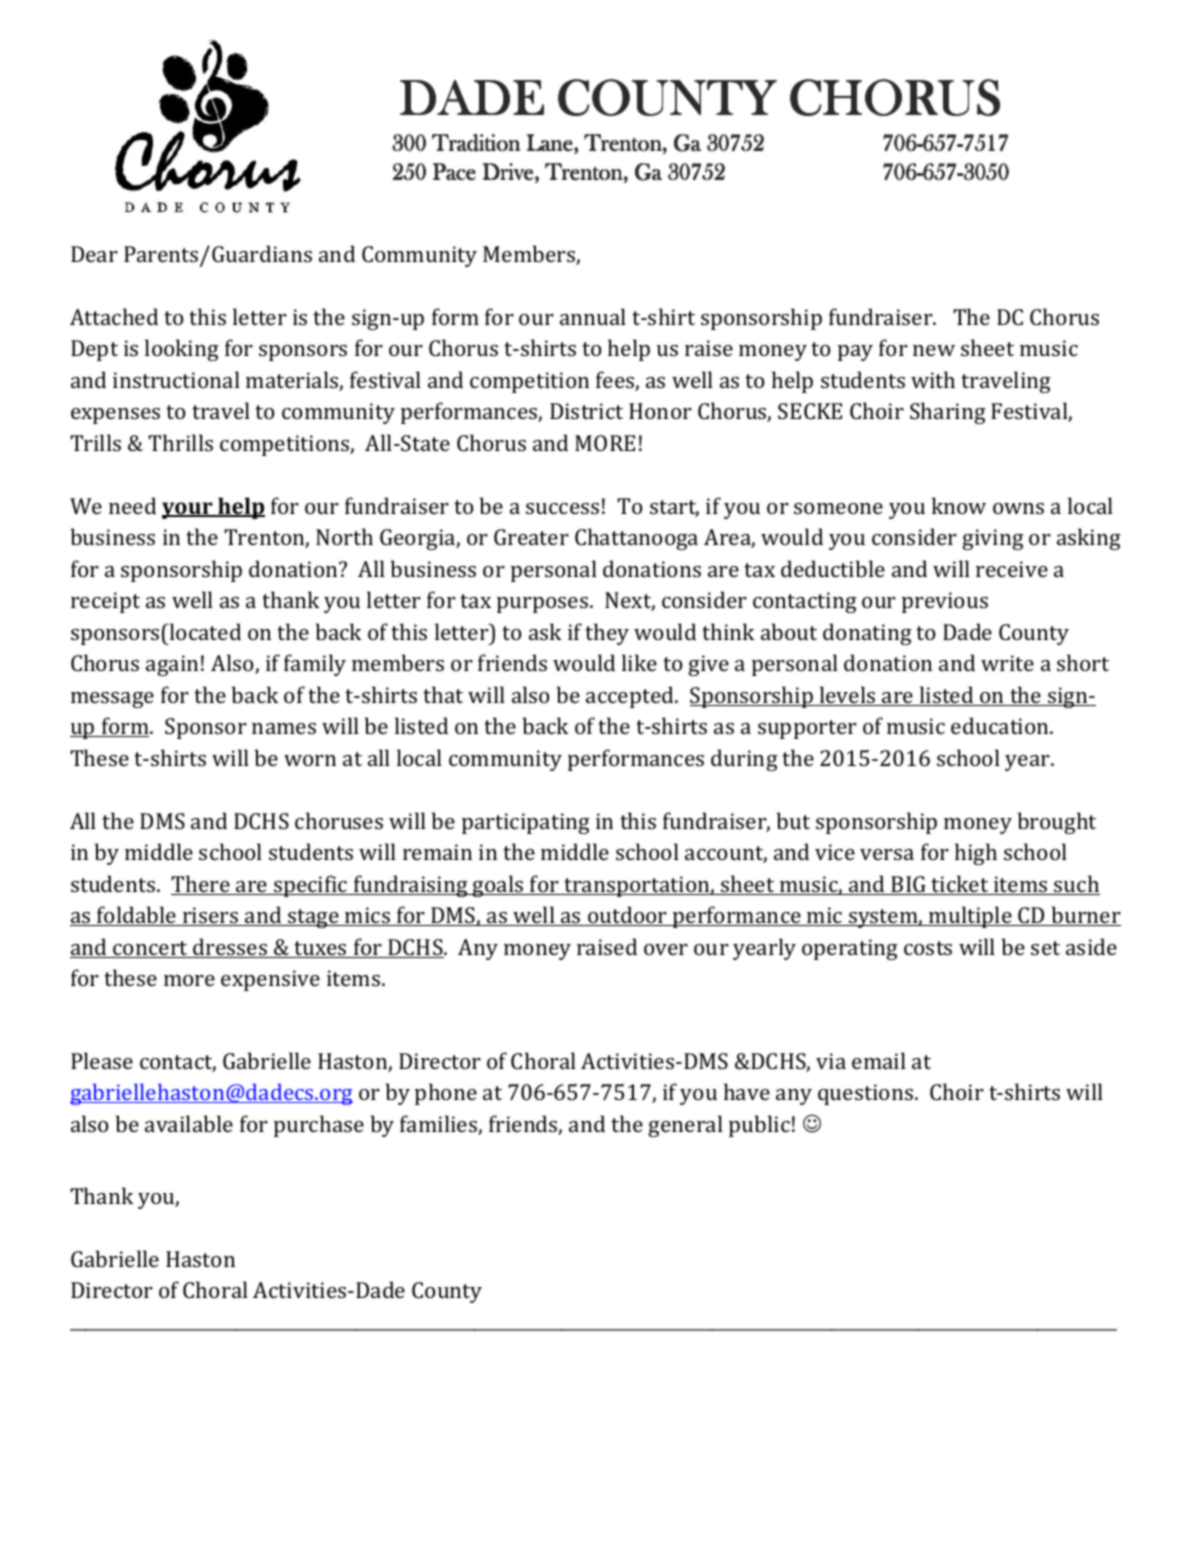  Describe the element at coordinates (114, 316) in the image. I see `Attached` at that location.
